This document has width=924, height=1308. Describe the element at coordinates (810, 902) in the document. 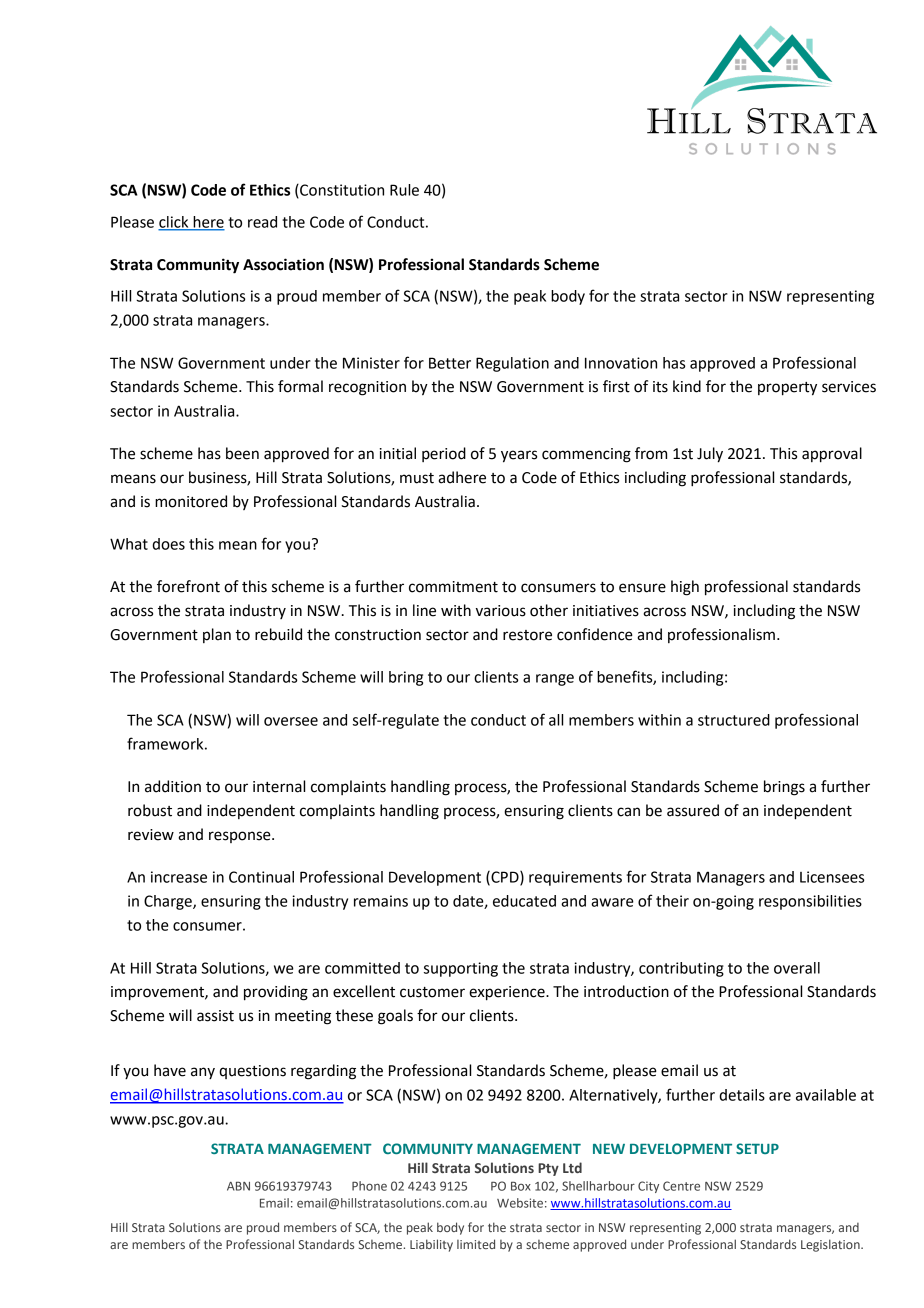

I see `responsibilities` at that location.
